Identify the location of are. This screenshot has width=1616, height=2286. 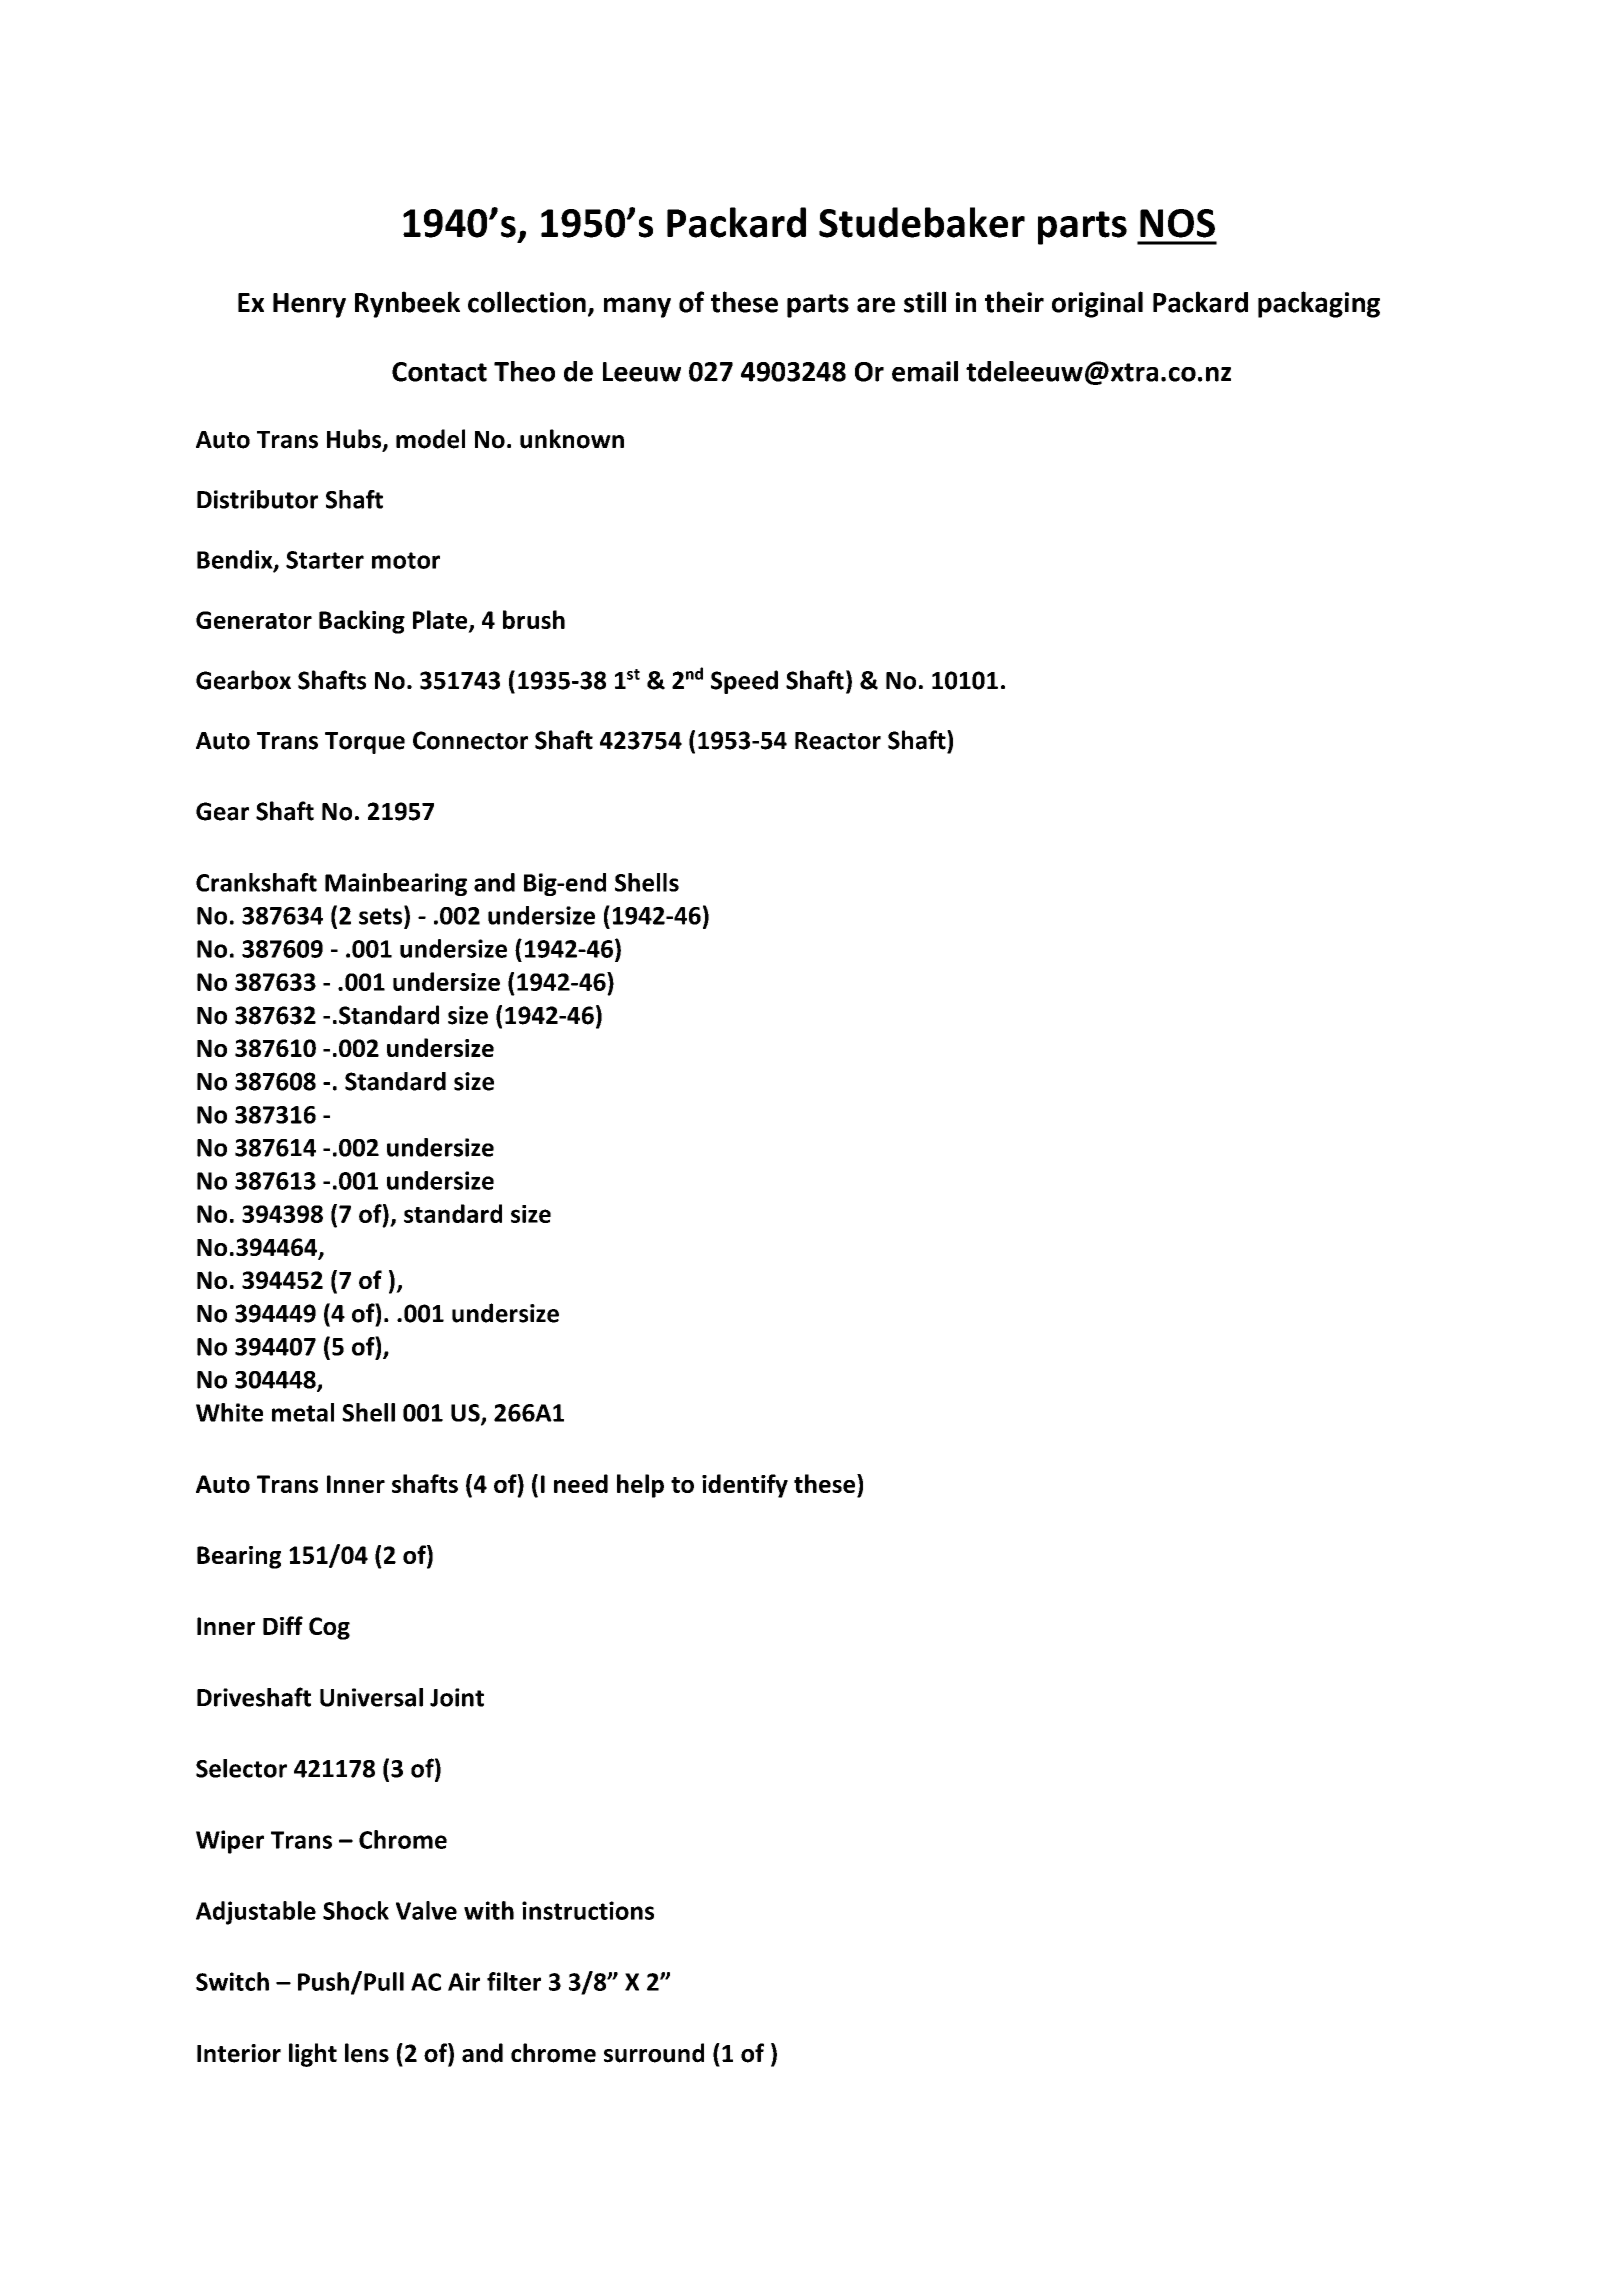
(876, 305).
